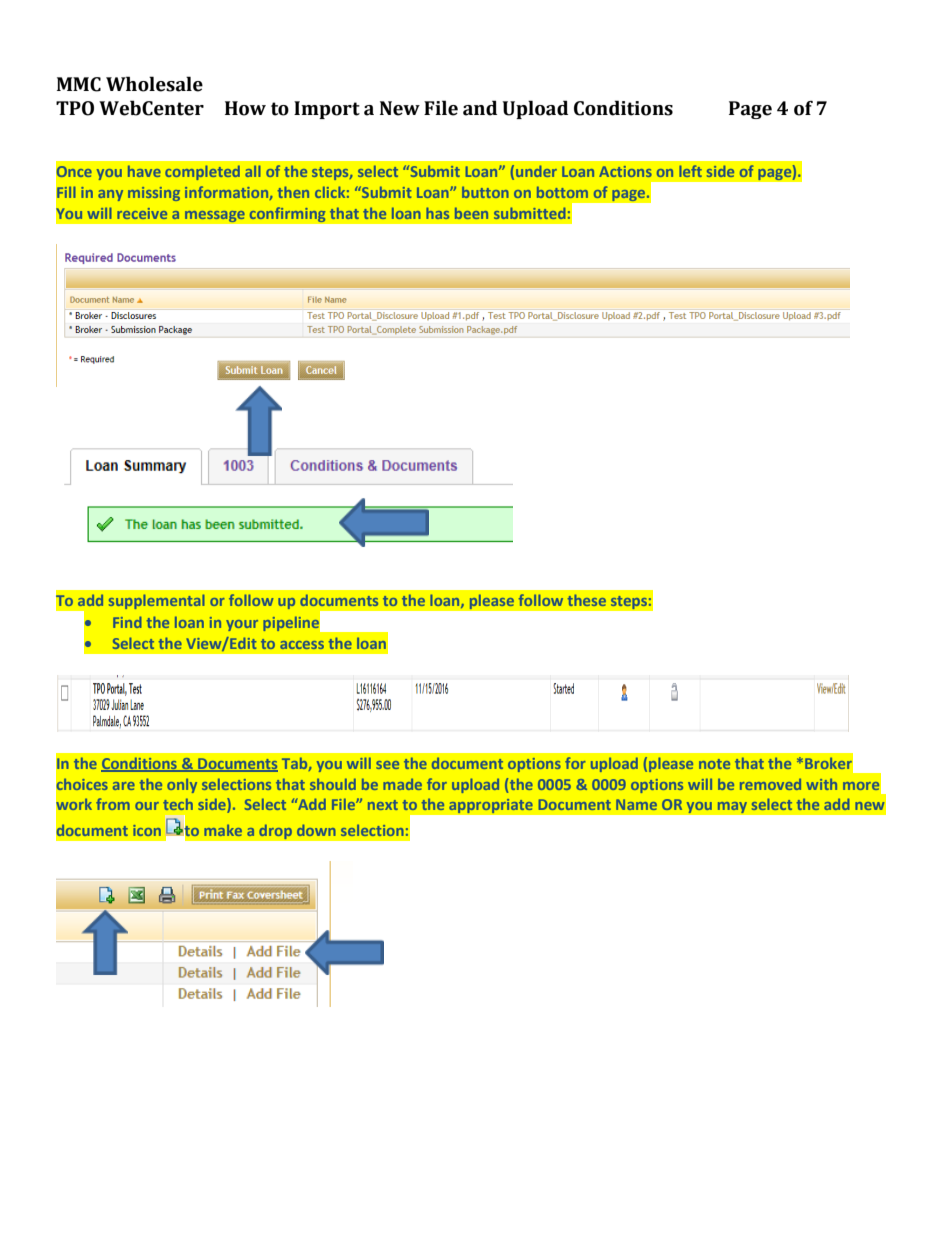 Image resolution: width=952 pixels, height=1233 pixels. What do you see at coordinates (714, 764) in the image?
I see `note` at bounding box center [714, 764].
